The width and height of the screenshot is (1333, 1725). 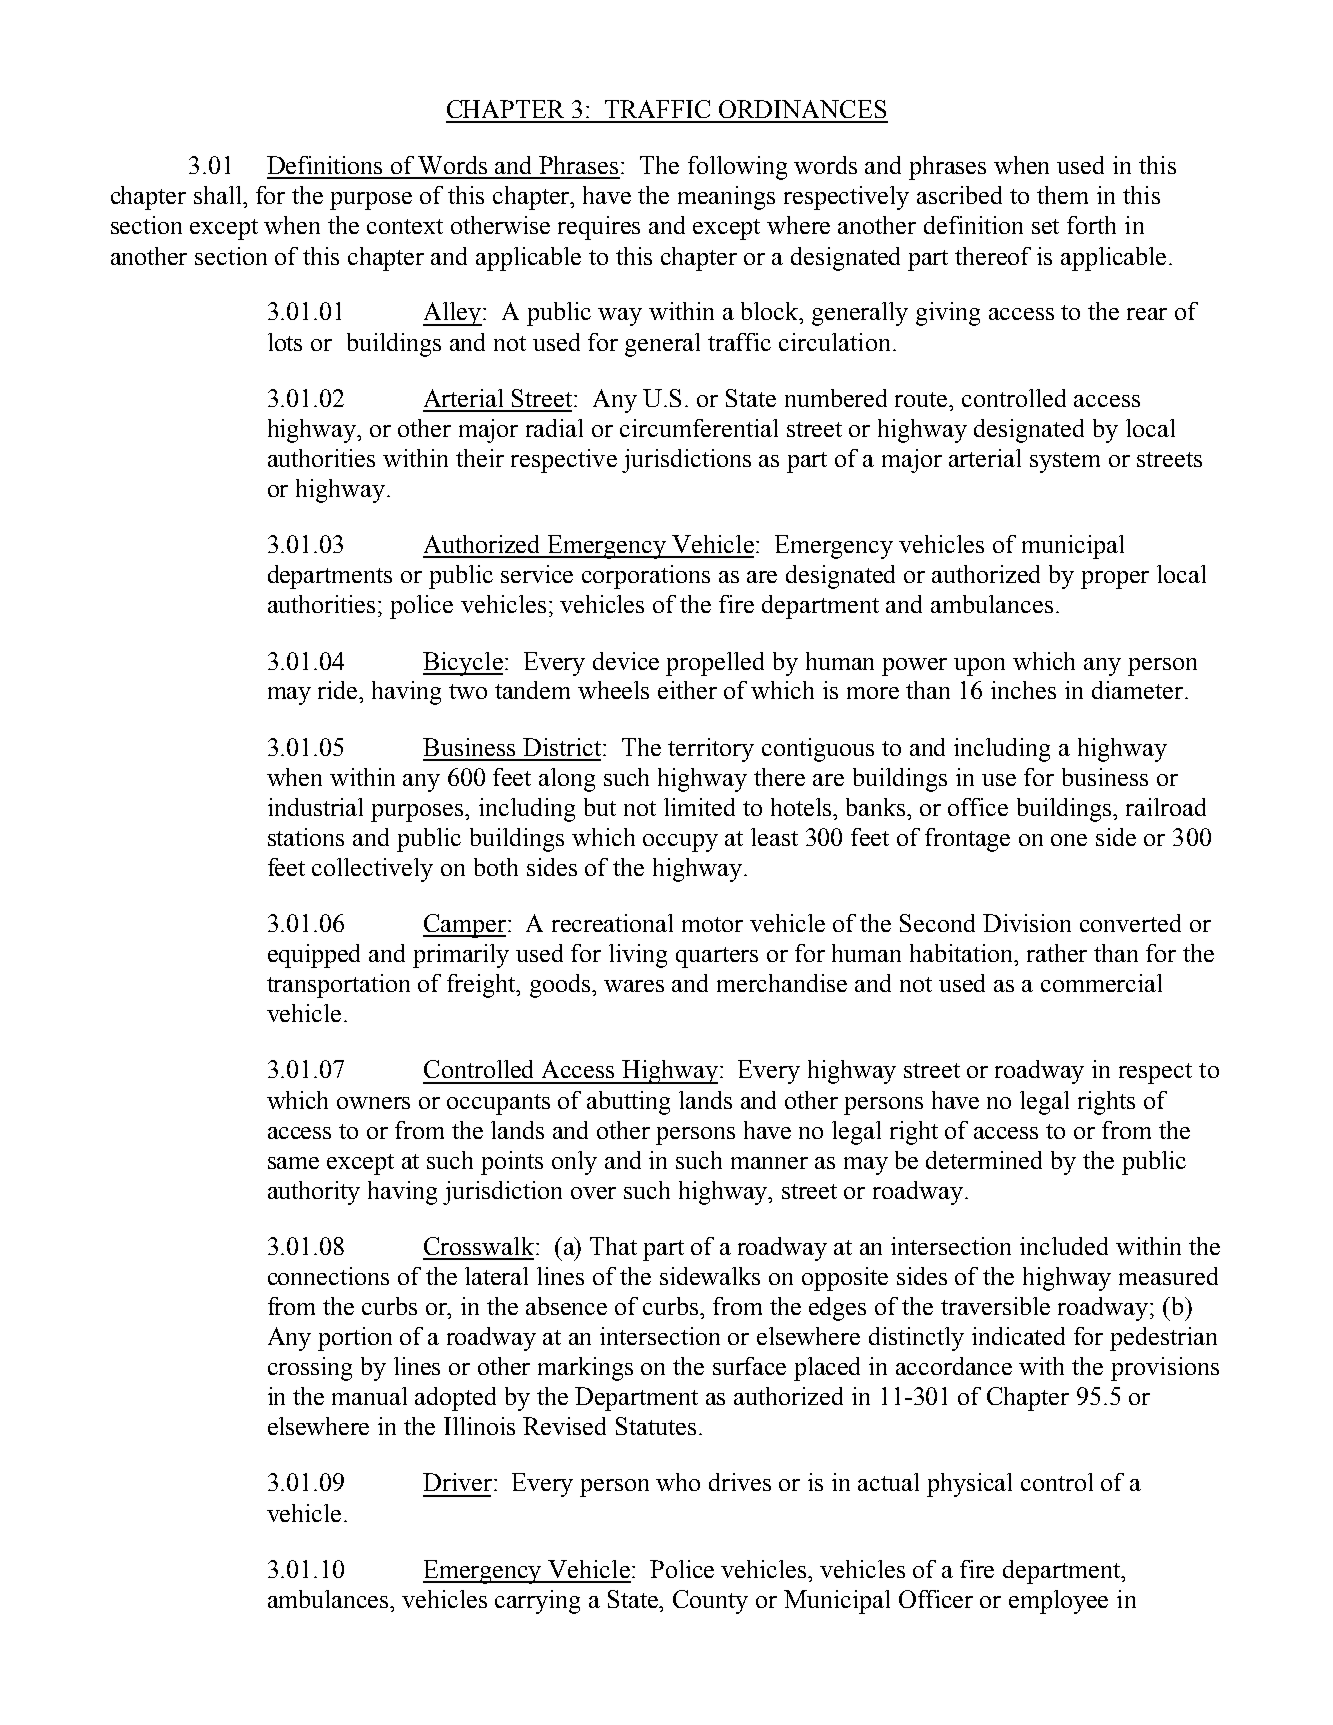 I want to click on set, so click(x=1045, y=226).
